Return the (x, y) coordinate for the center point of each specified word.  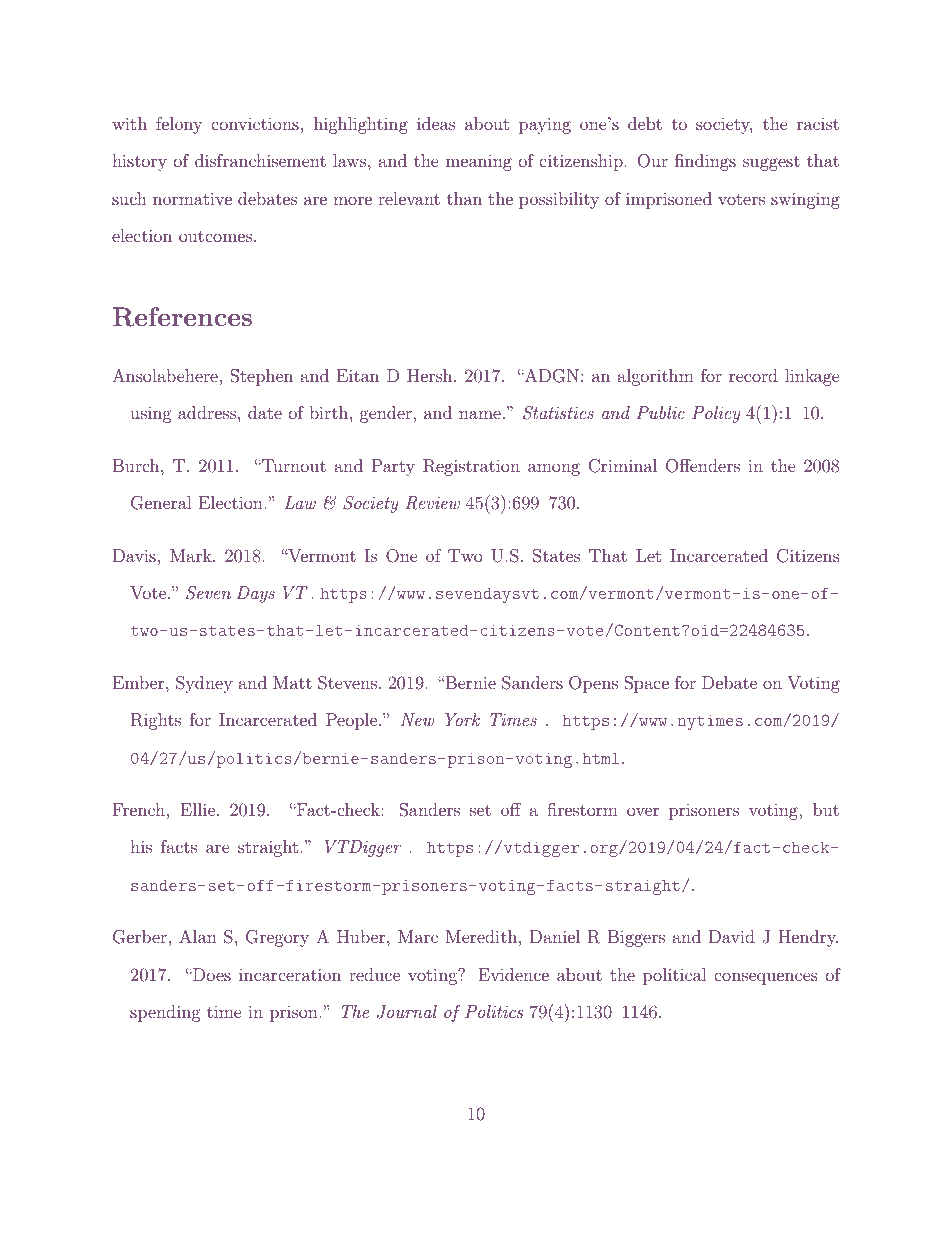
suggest (771, 163)
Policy (716, 414)
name (480, 414)
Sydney (204, 684)
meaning (479, 162)
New (417, 719)
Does (211, 974)
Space (646, 684)
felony (179, 125)
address (208, 412)
